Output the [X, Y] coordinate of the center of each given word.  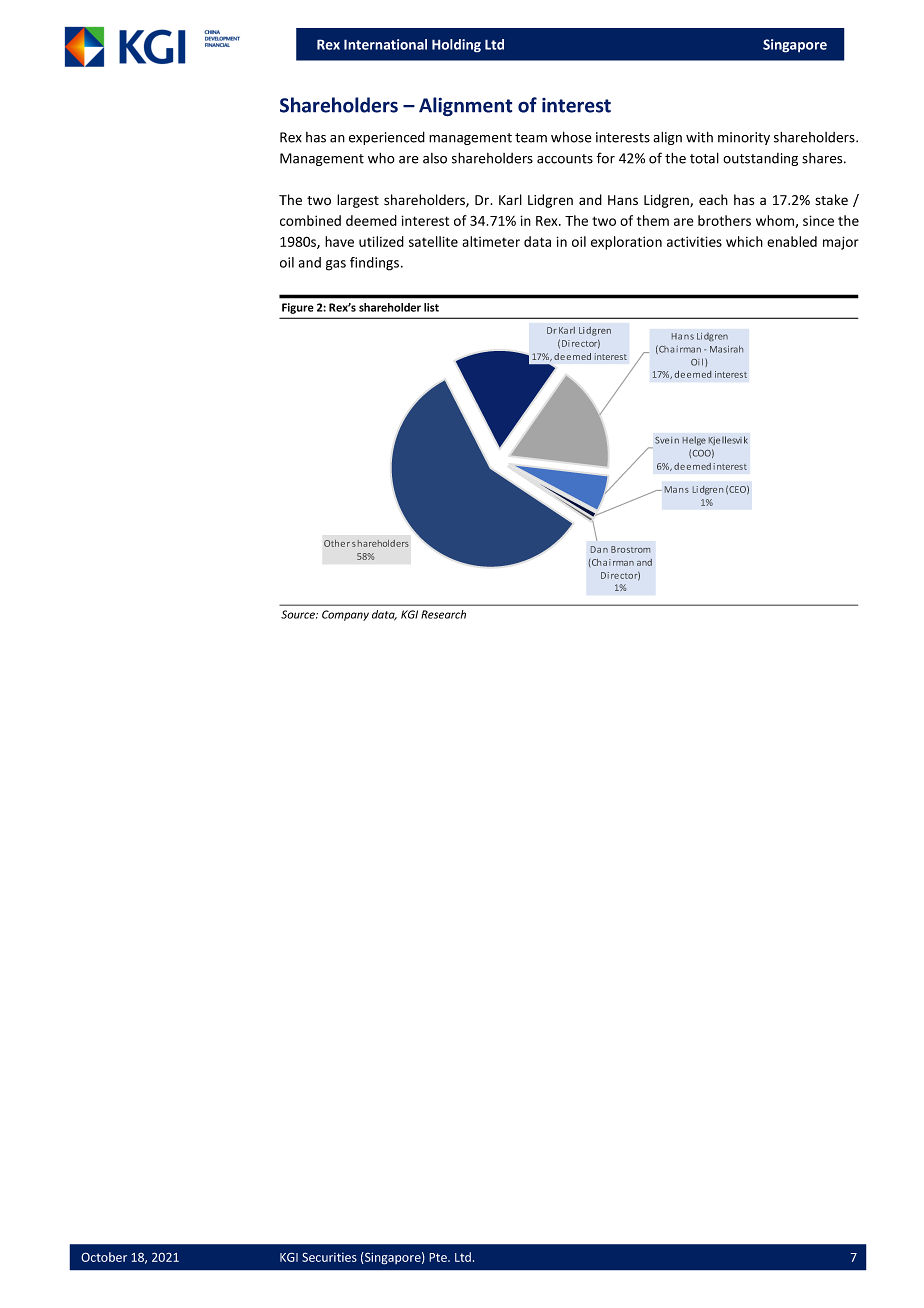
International [385, 44]
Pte [439, 1257]
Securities [329, 1257]
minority [744, 138]
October [104, 1257]
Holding [456, 46]
